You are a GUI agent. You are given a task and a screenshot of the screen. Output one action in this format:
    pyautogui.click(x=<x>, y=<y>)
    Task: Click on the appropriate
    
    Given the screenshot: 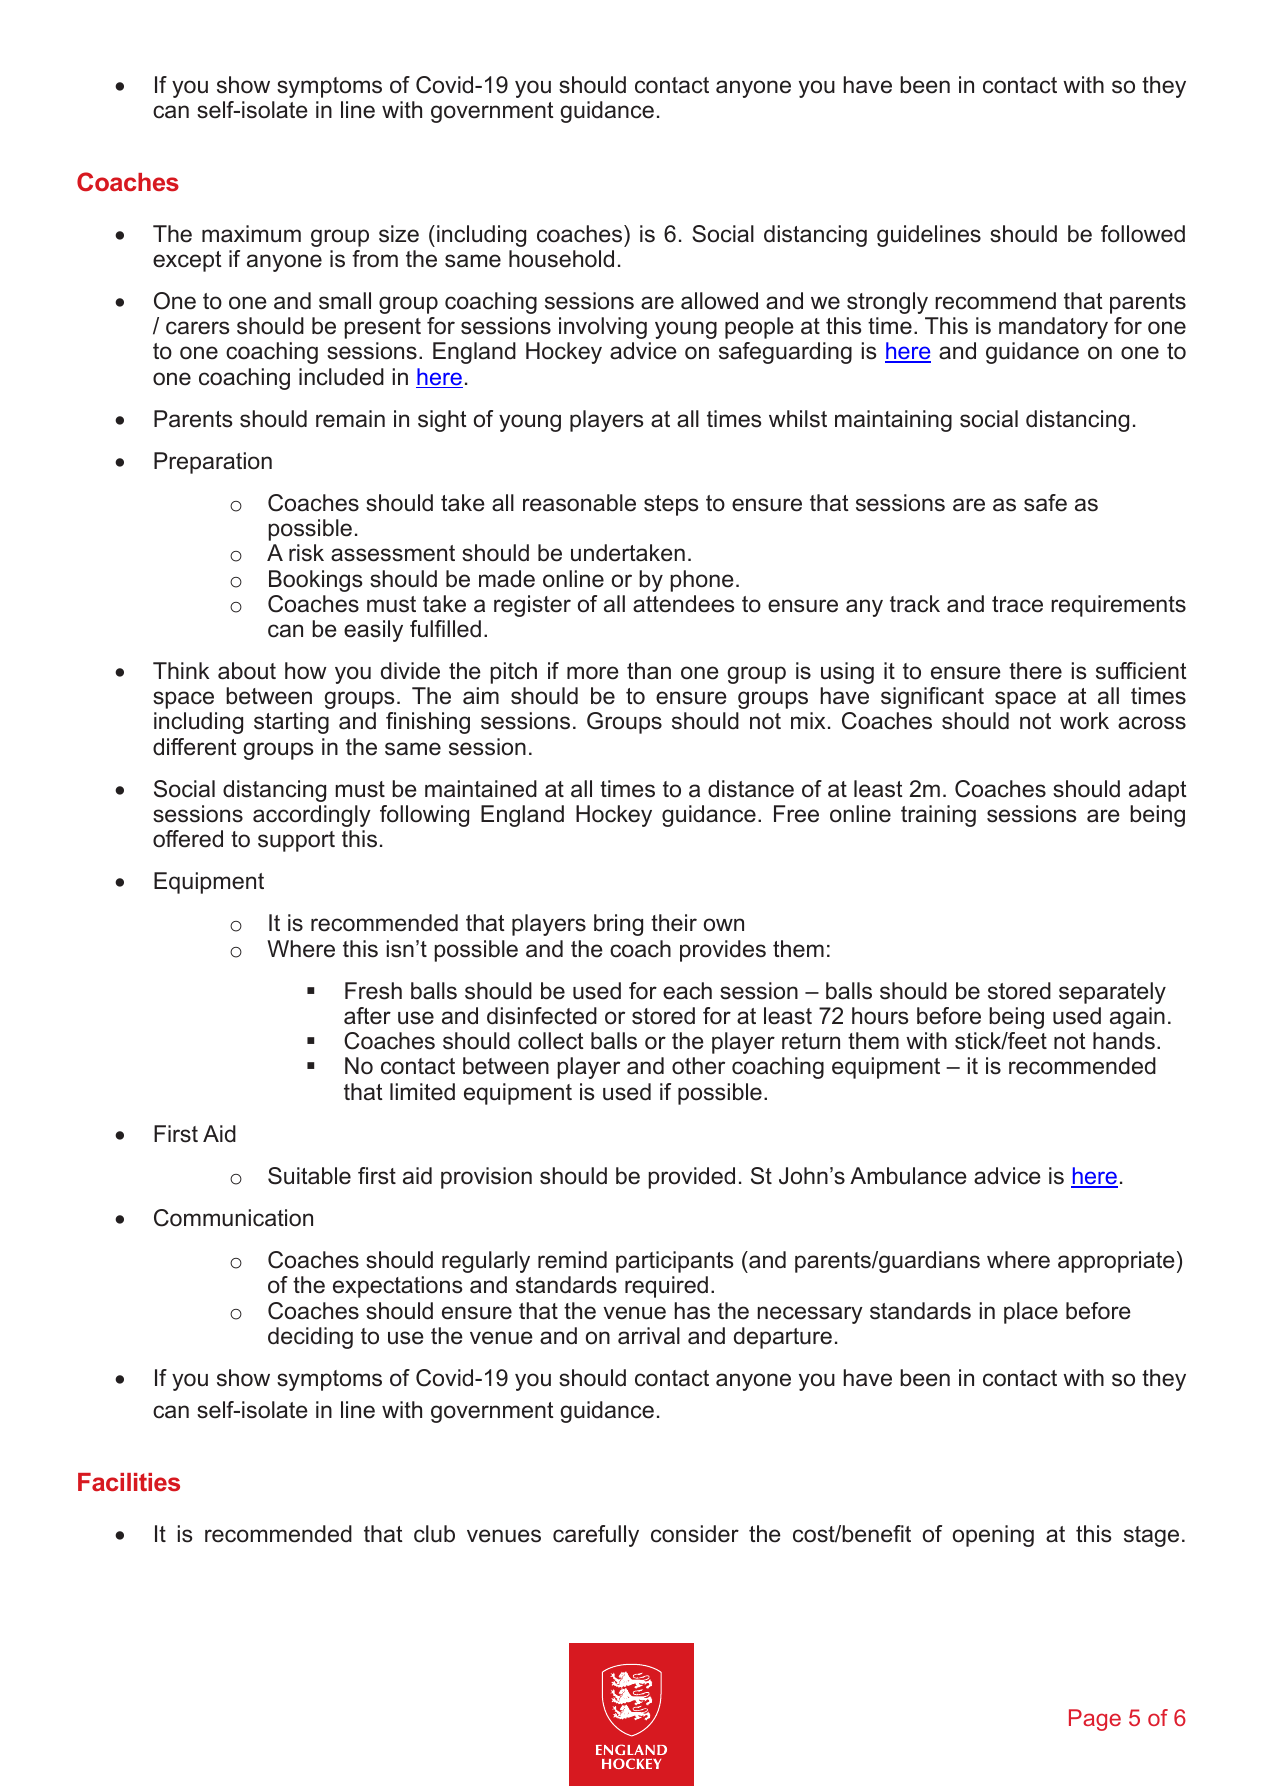 What is the action you would take?
    pyautogui.click(x=1116, y=1262)
